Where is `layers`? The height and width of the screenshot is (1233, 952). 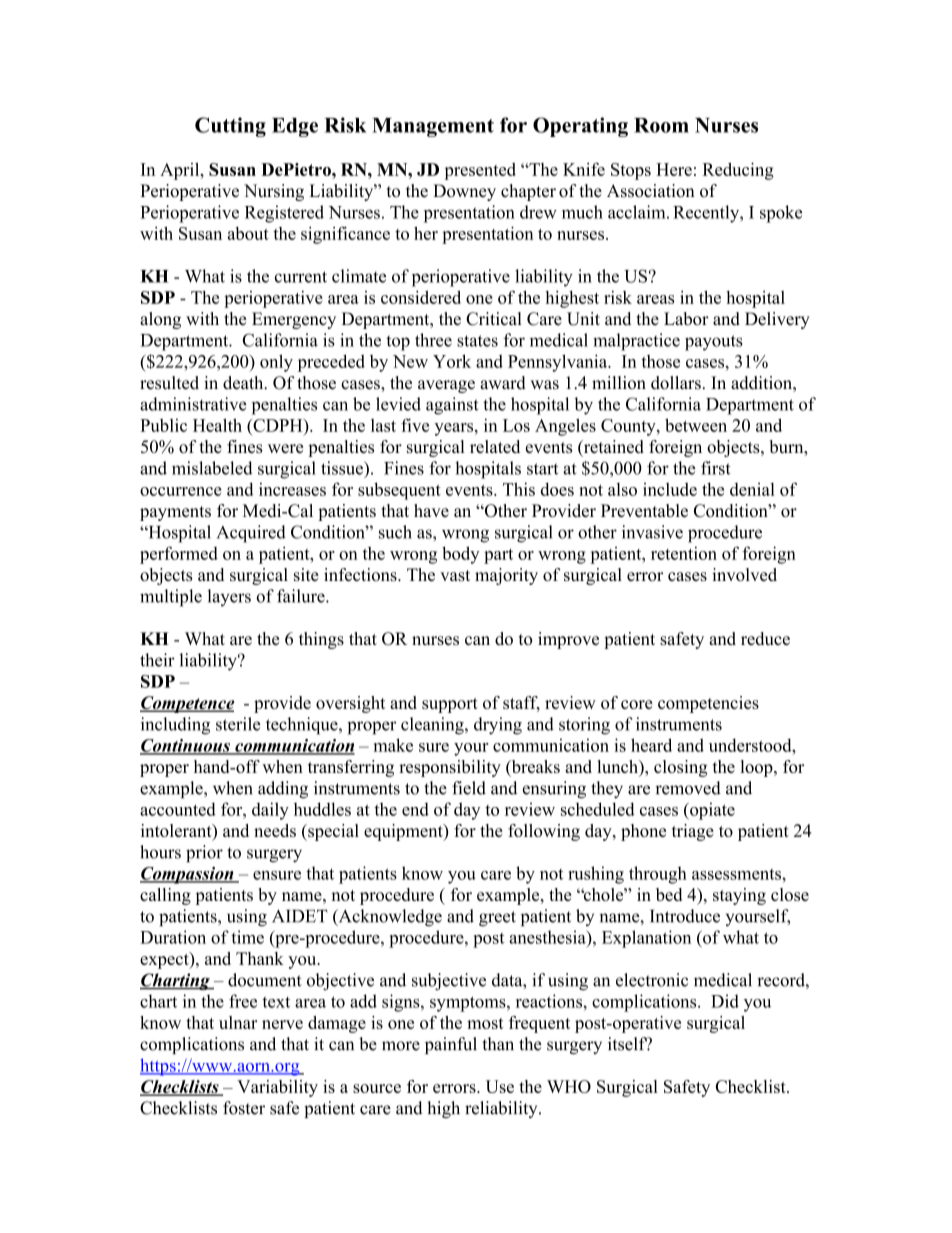 layers is located at coordinates (229, 598).
